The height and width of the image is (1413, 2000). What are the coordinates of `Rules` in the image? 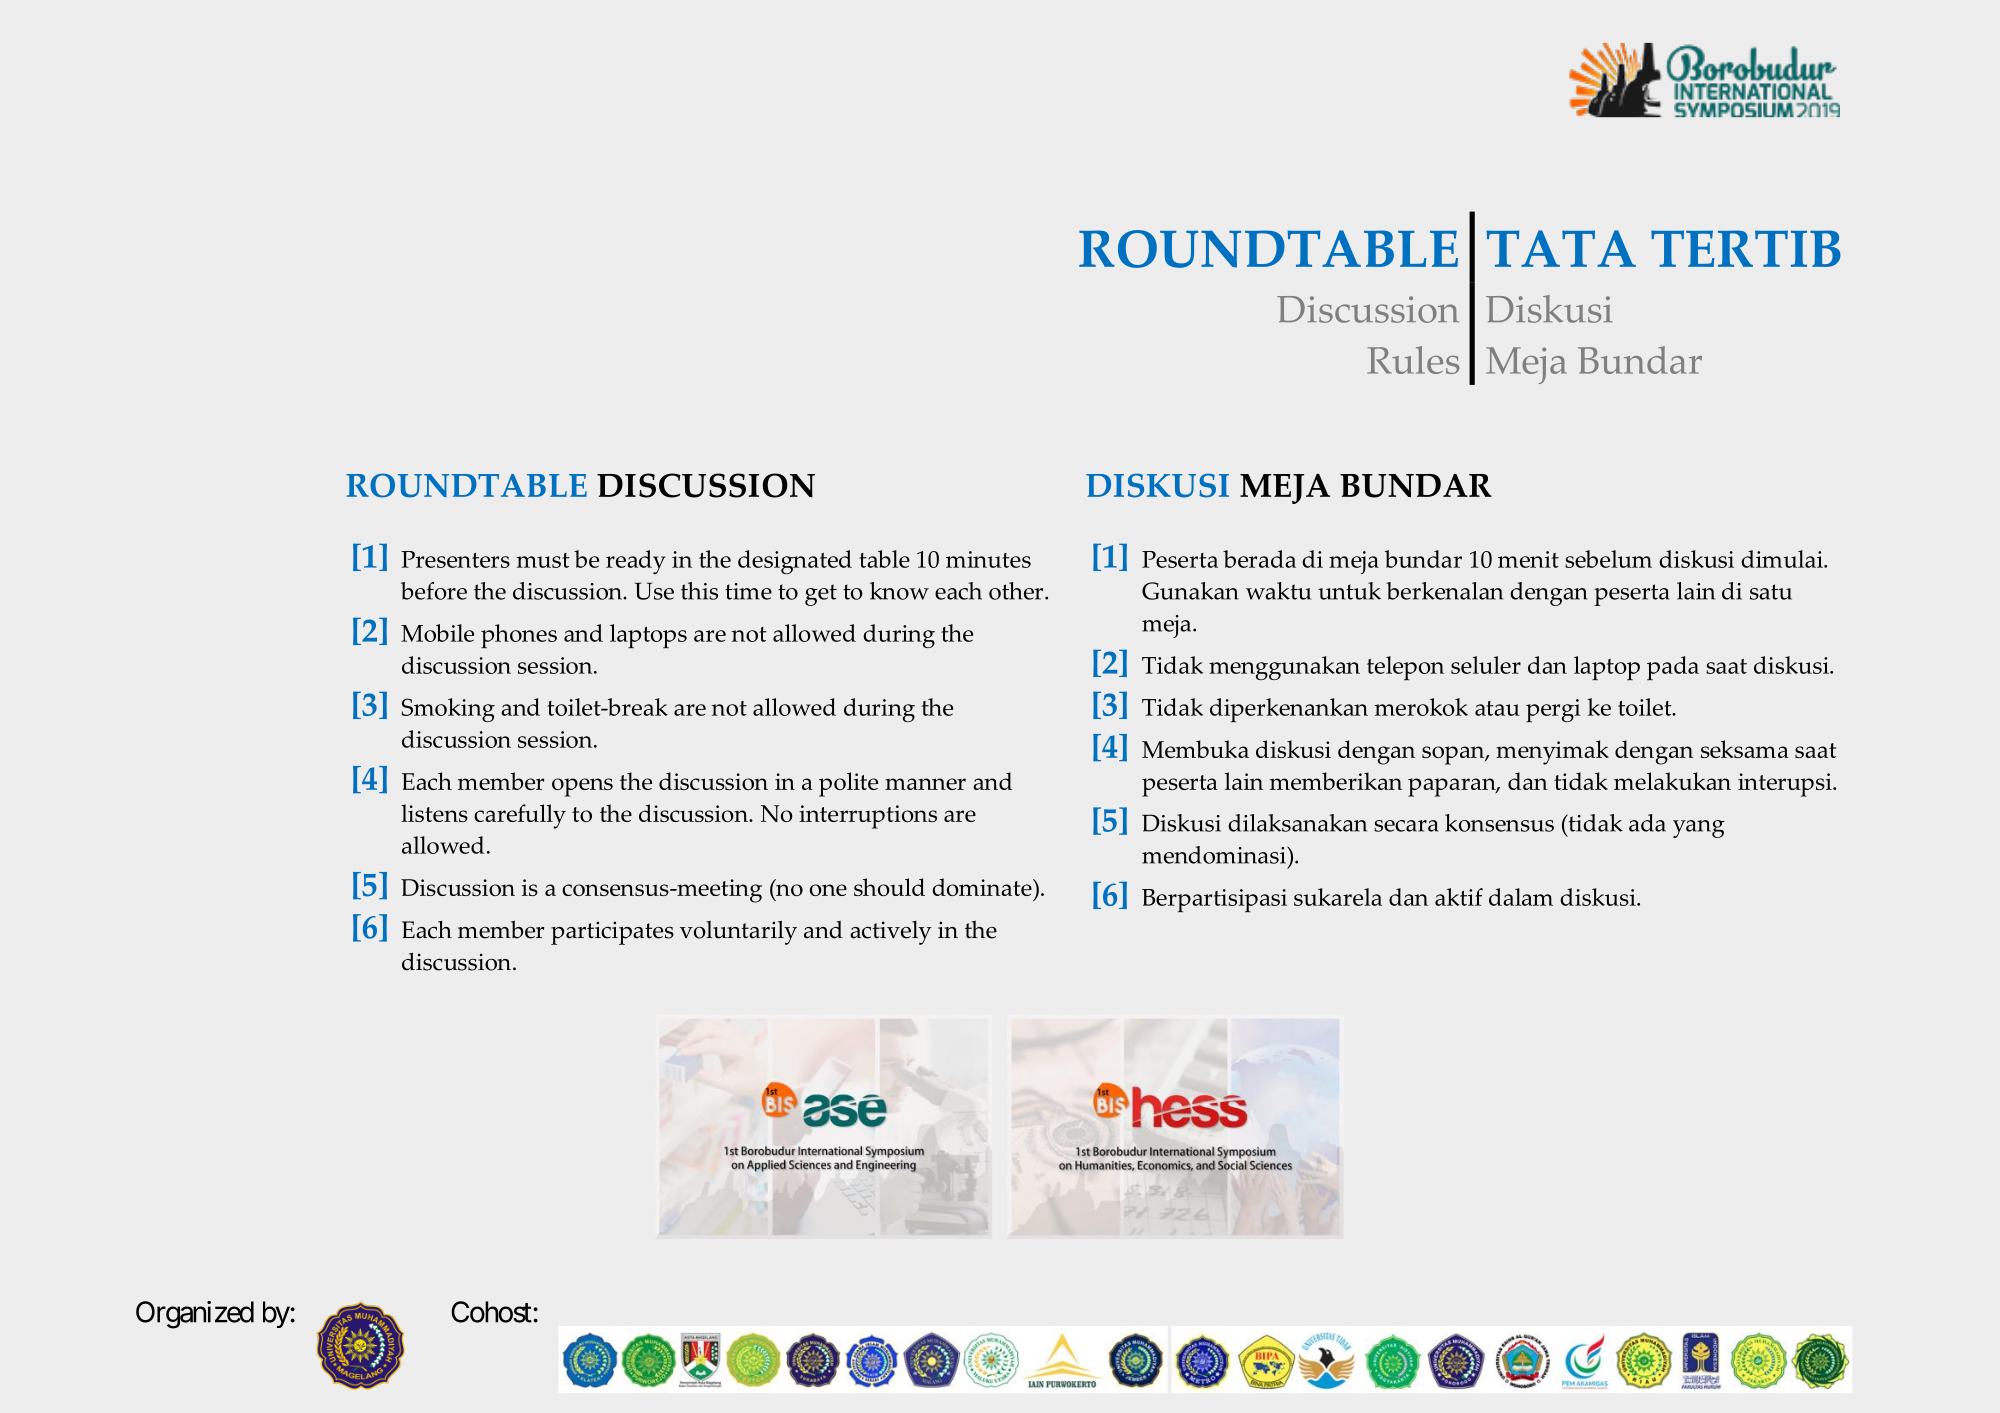 It's located at (1413, 360).
